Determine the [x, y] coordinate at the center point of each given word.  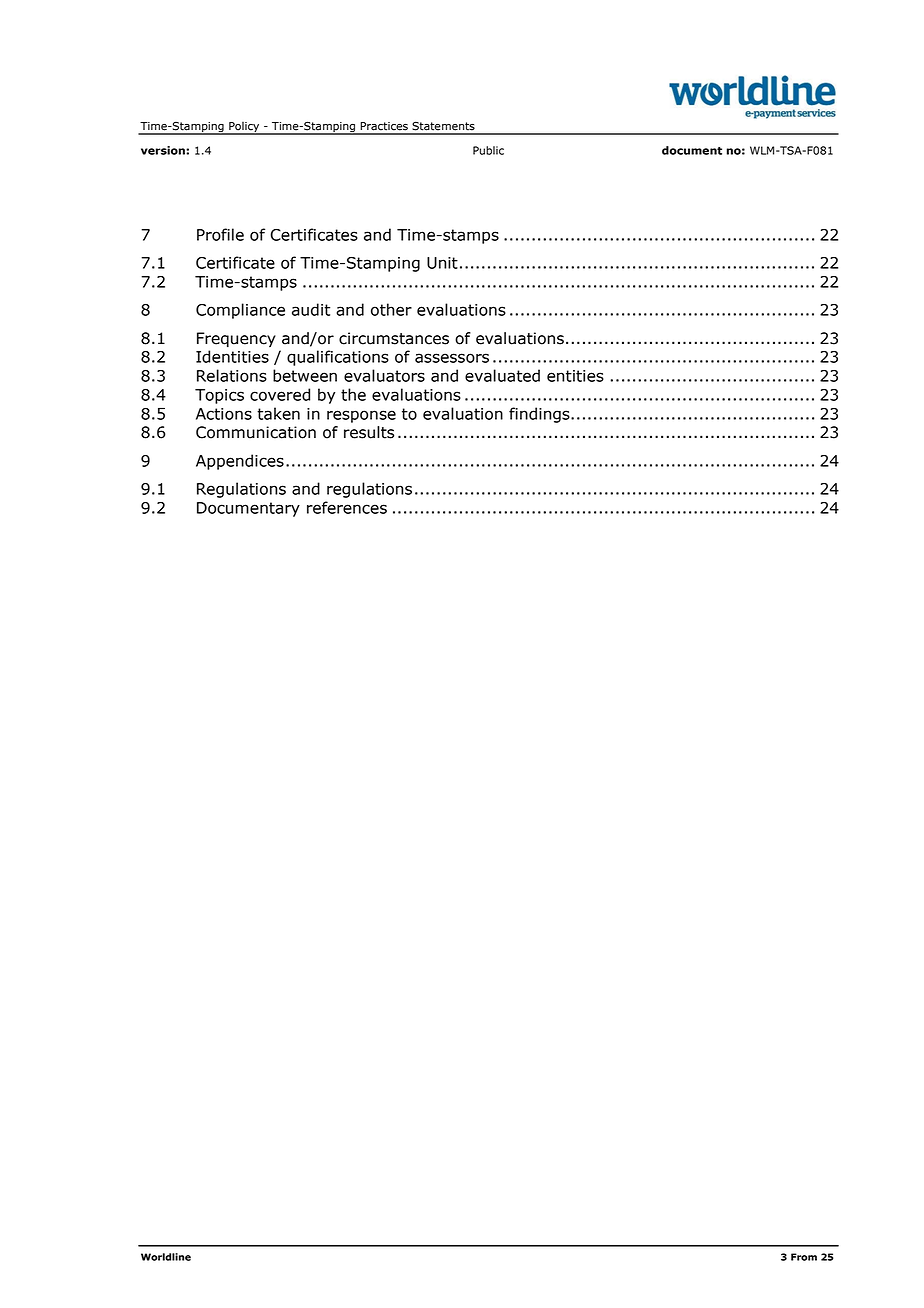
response [361, 416]
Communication [256, 432]
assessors [452, 358]
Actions [224, 414]
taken [278, 413]
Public [488, 150]
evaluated [502, 375]
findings [540, 415]
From [804, 1257]
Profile [220, 234]
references [347, 507]
